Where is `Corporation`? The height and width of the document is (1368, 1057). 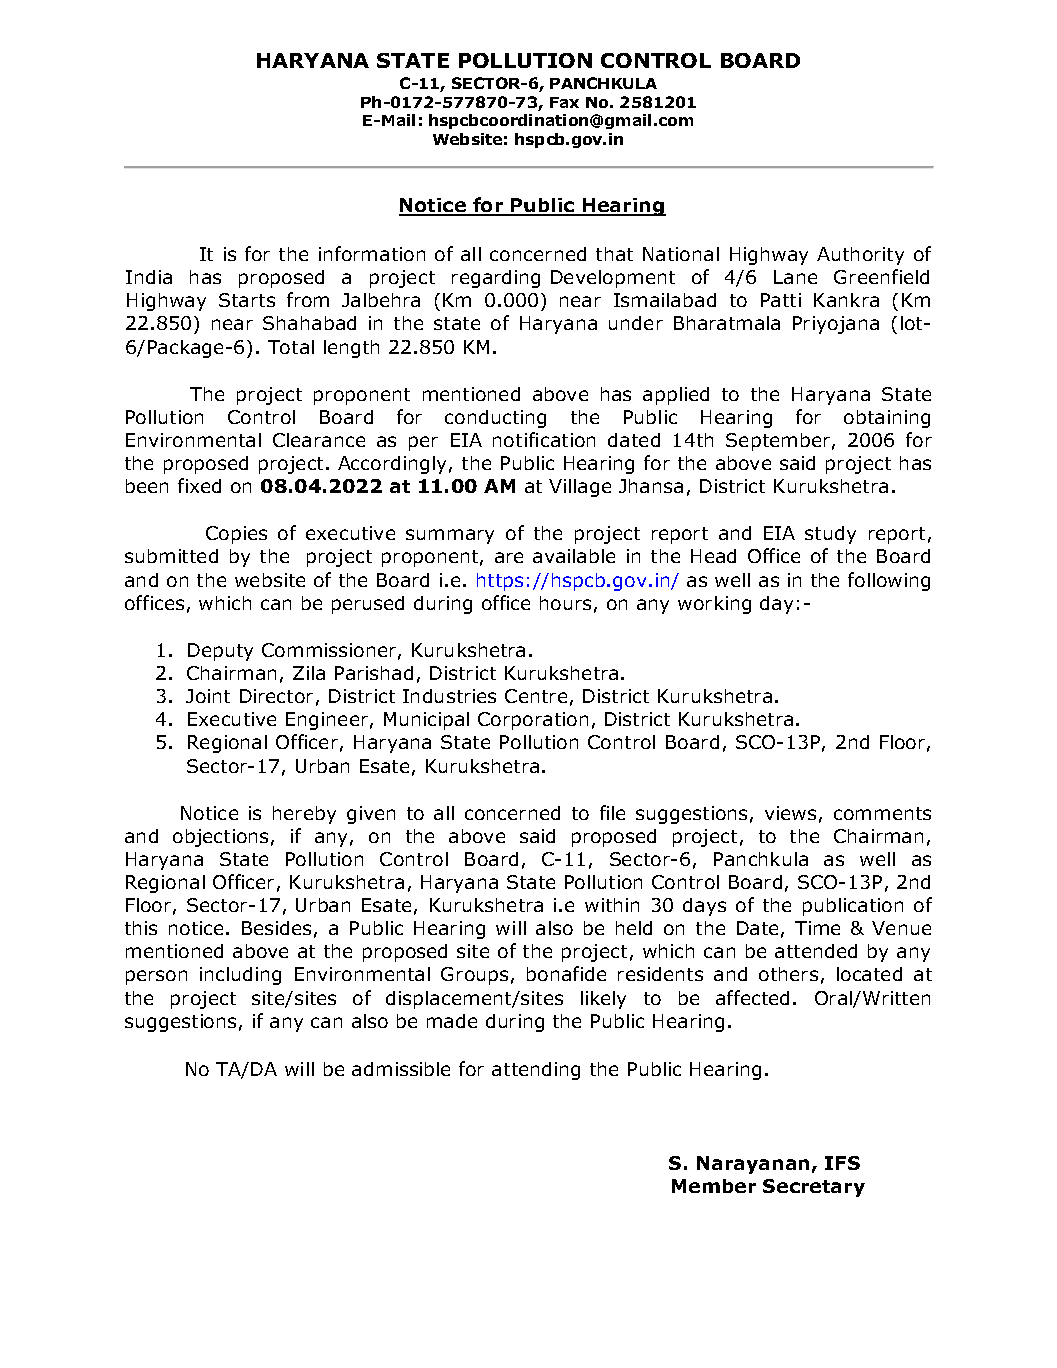
Corporation is located at coordinates (533, 721).
